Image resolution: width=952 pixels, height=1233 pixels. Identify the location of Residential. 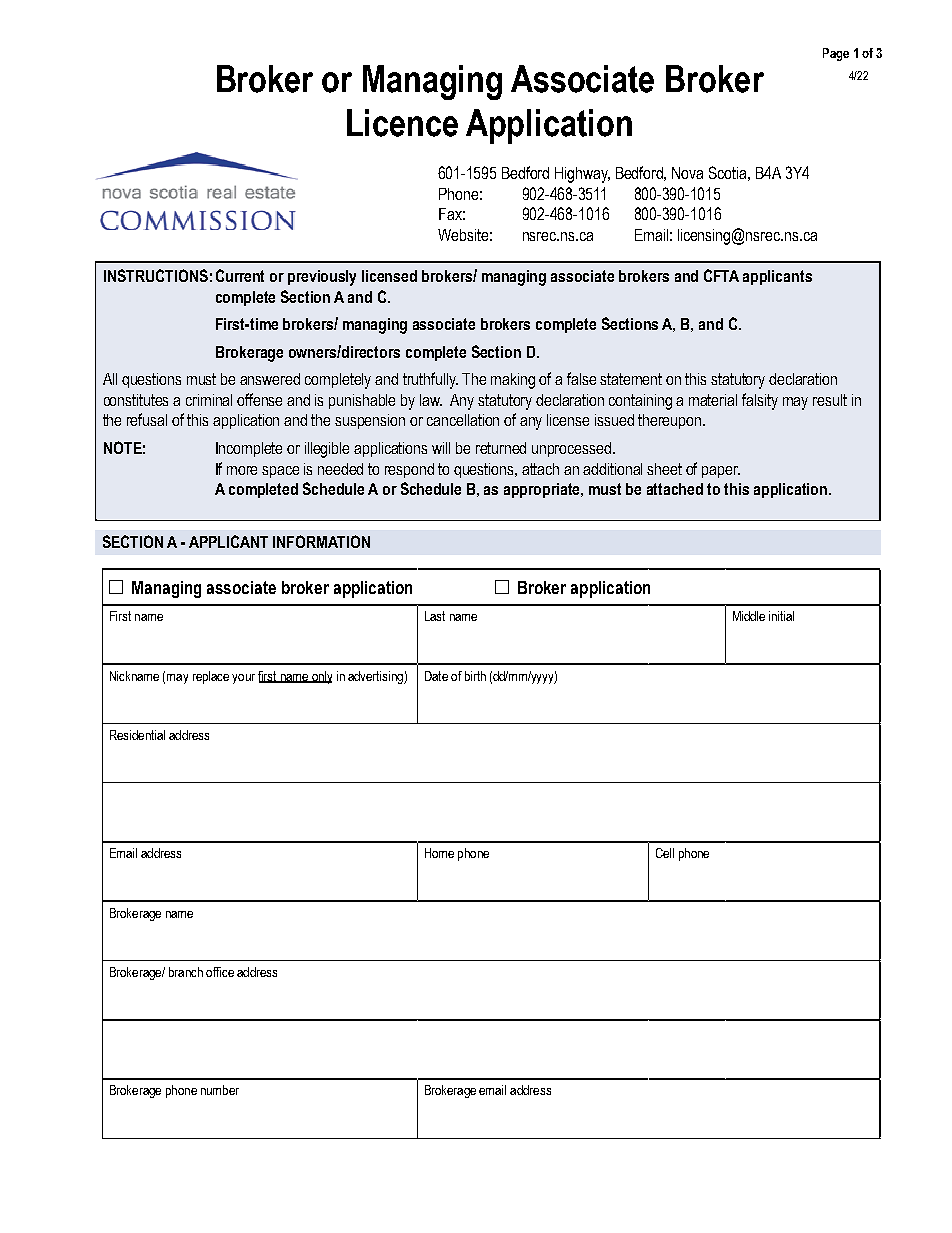
(137, 735).
